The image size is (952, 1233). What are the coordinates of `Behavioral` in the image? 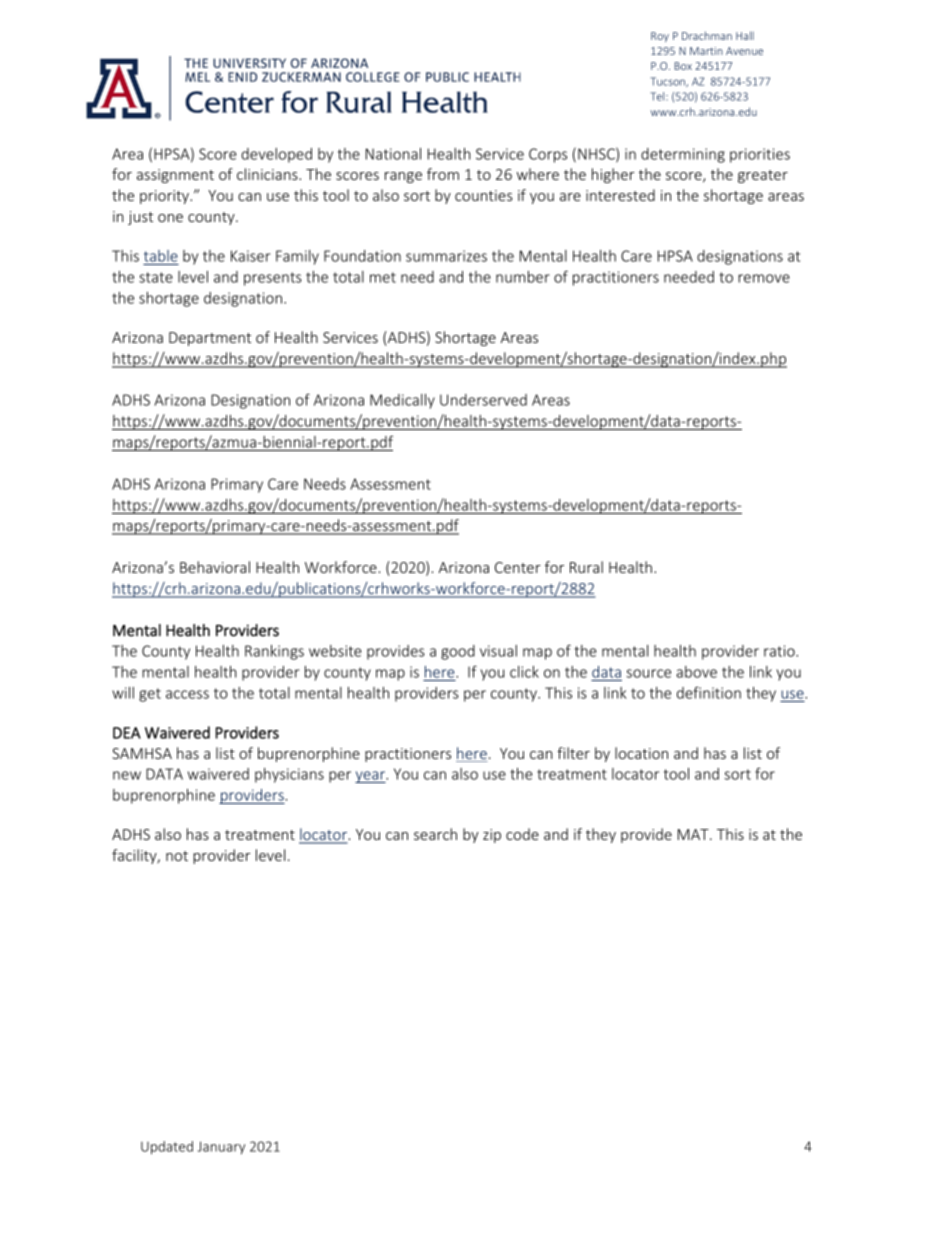 It's located at (215, 567).
